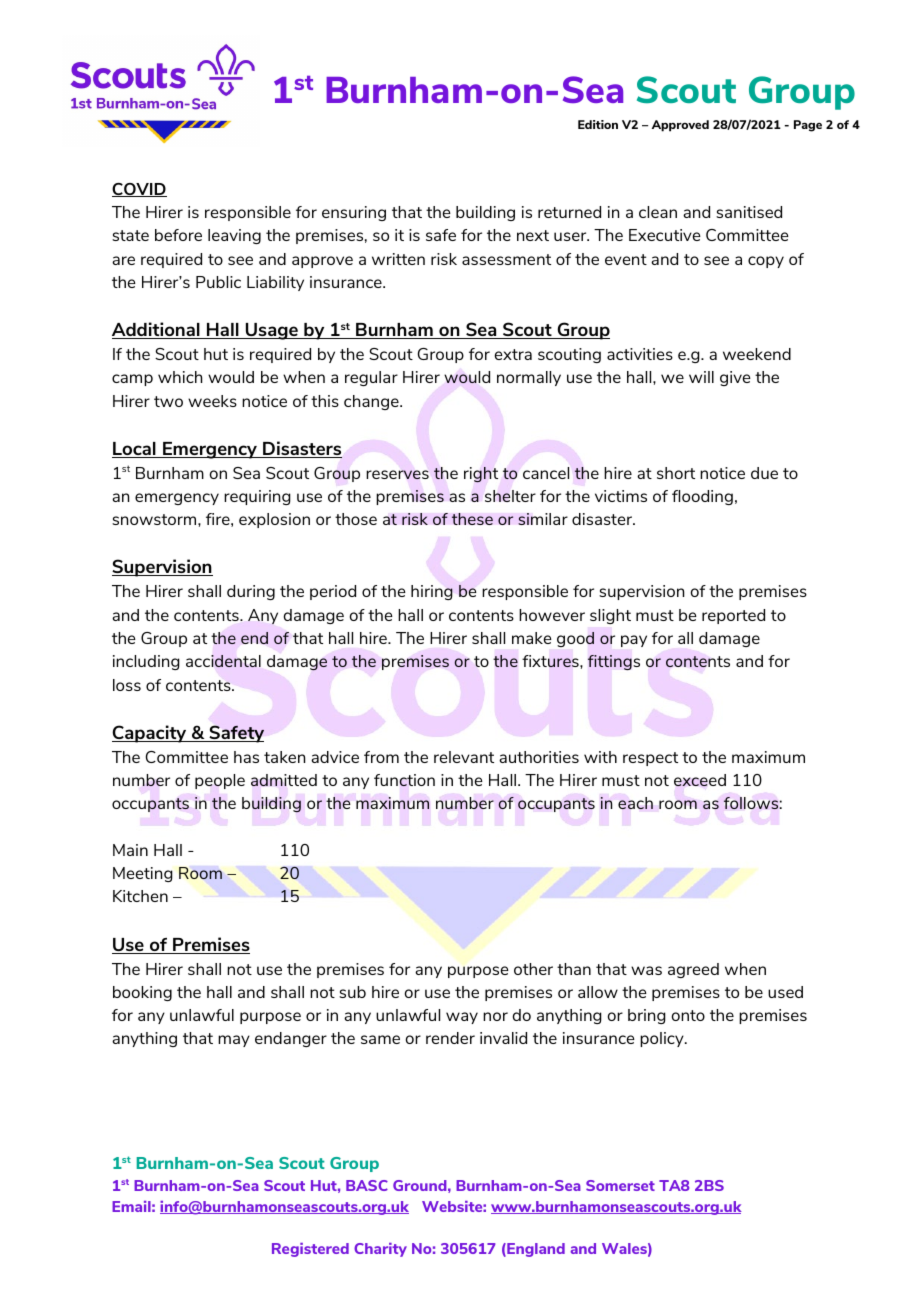 The image size is (924, 1308). I want to click on agreed, so click(693, 970).
